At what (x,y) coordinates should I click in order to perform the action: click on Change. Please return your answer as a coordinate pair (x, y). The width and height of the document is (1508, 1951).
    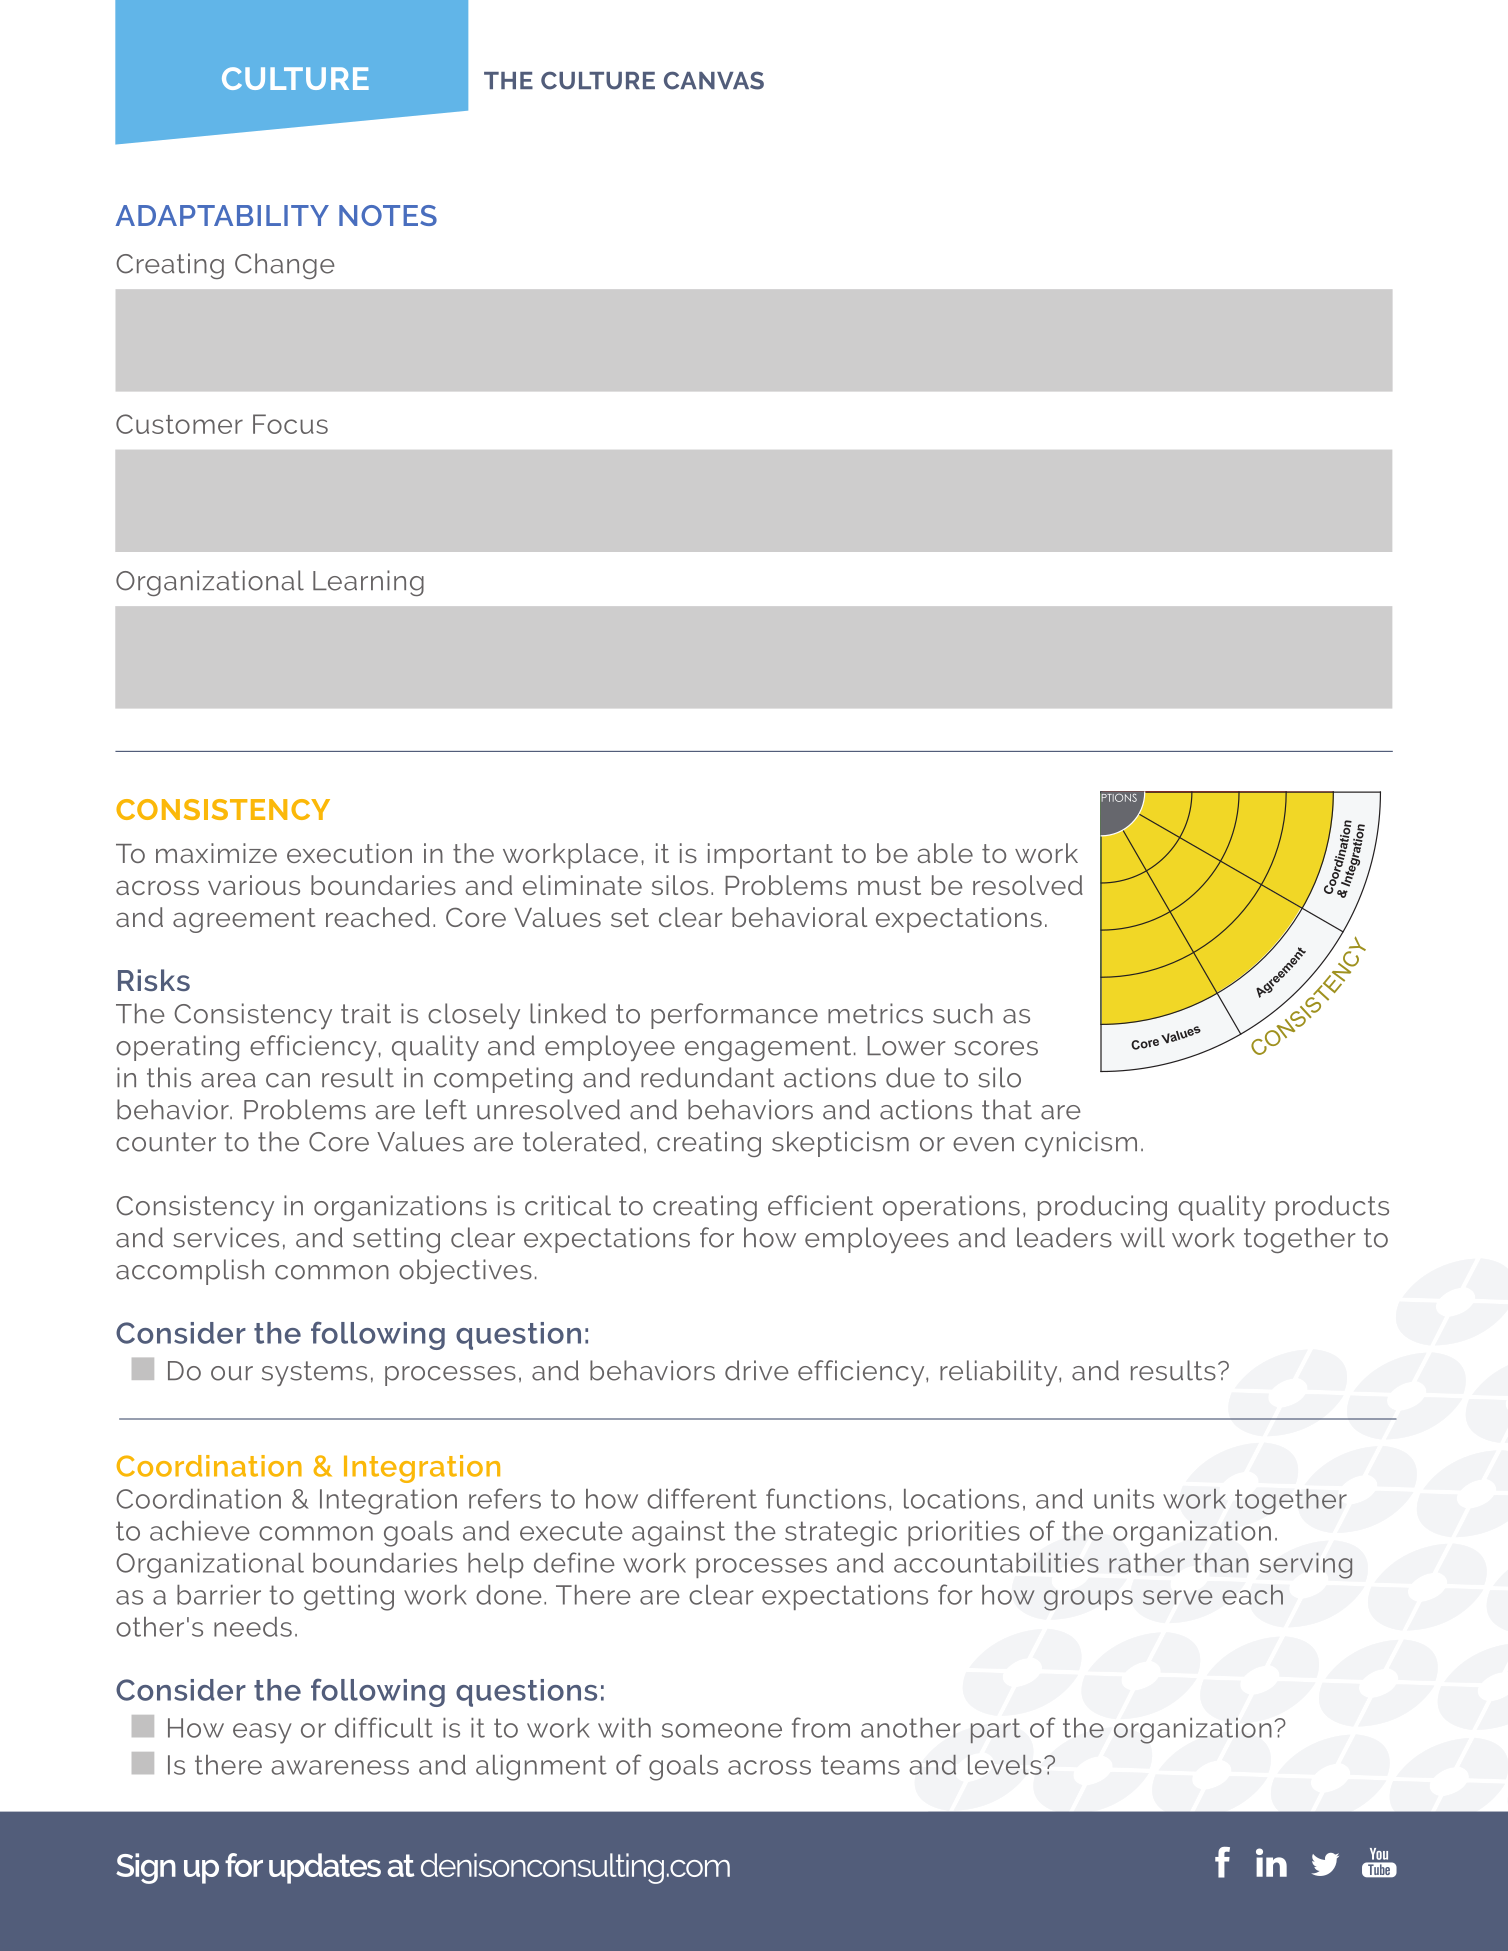
    Looking at the image, I should click on (284, 266).
